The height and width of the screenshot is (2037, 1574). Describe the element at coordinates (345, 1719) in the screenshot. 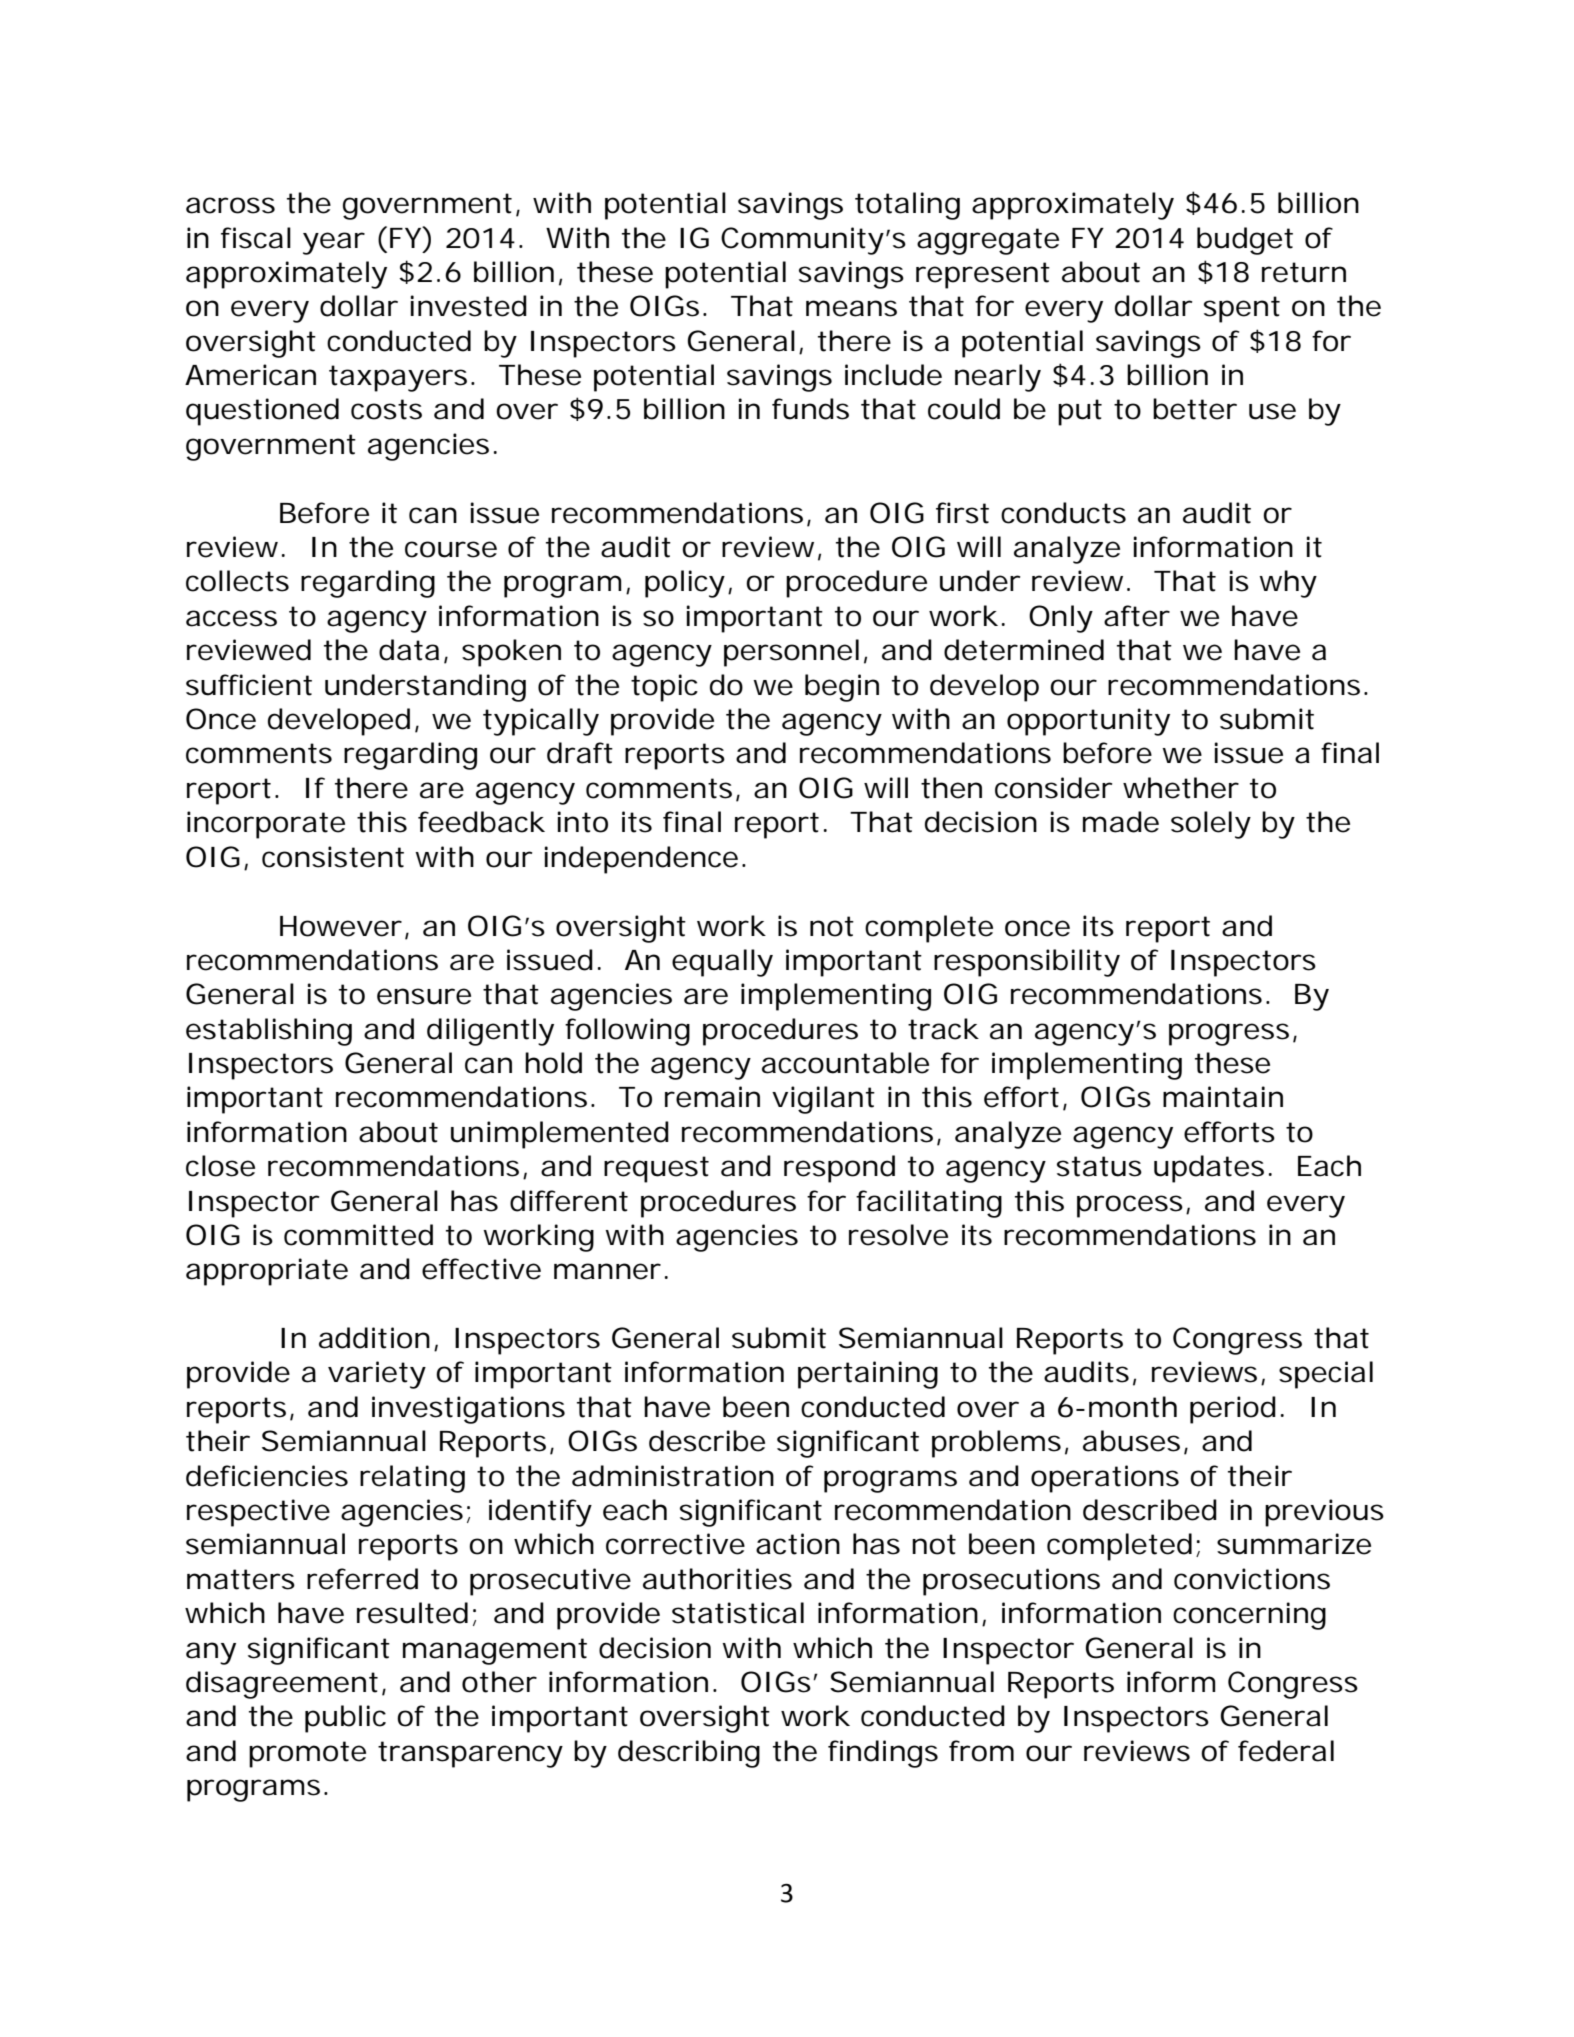

I see `public` at that location.
